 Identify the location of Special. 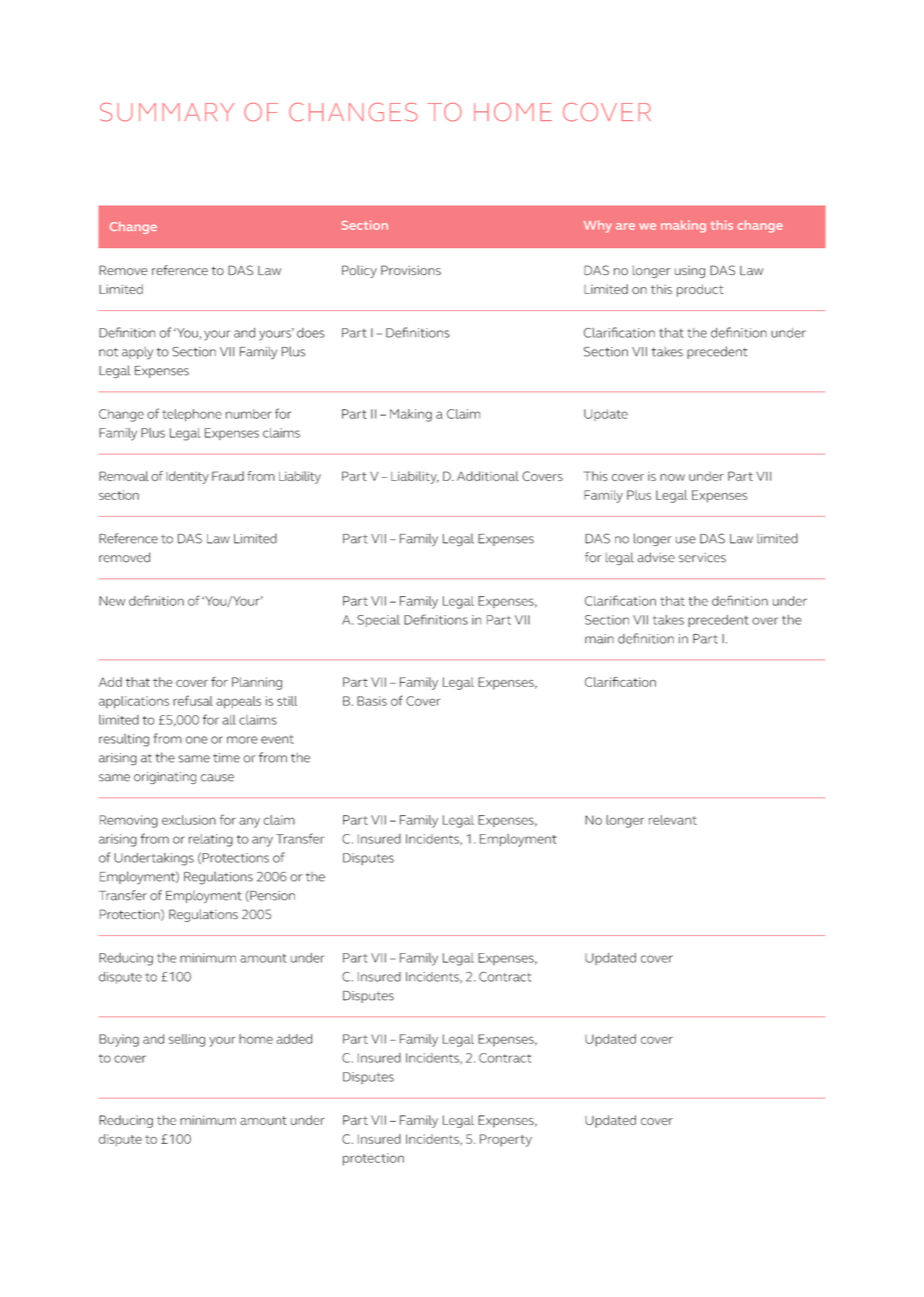
(378, 621).
